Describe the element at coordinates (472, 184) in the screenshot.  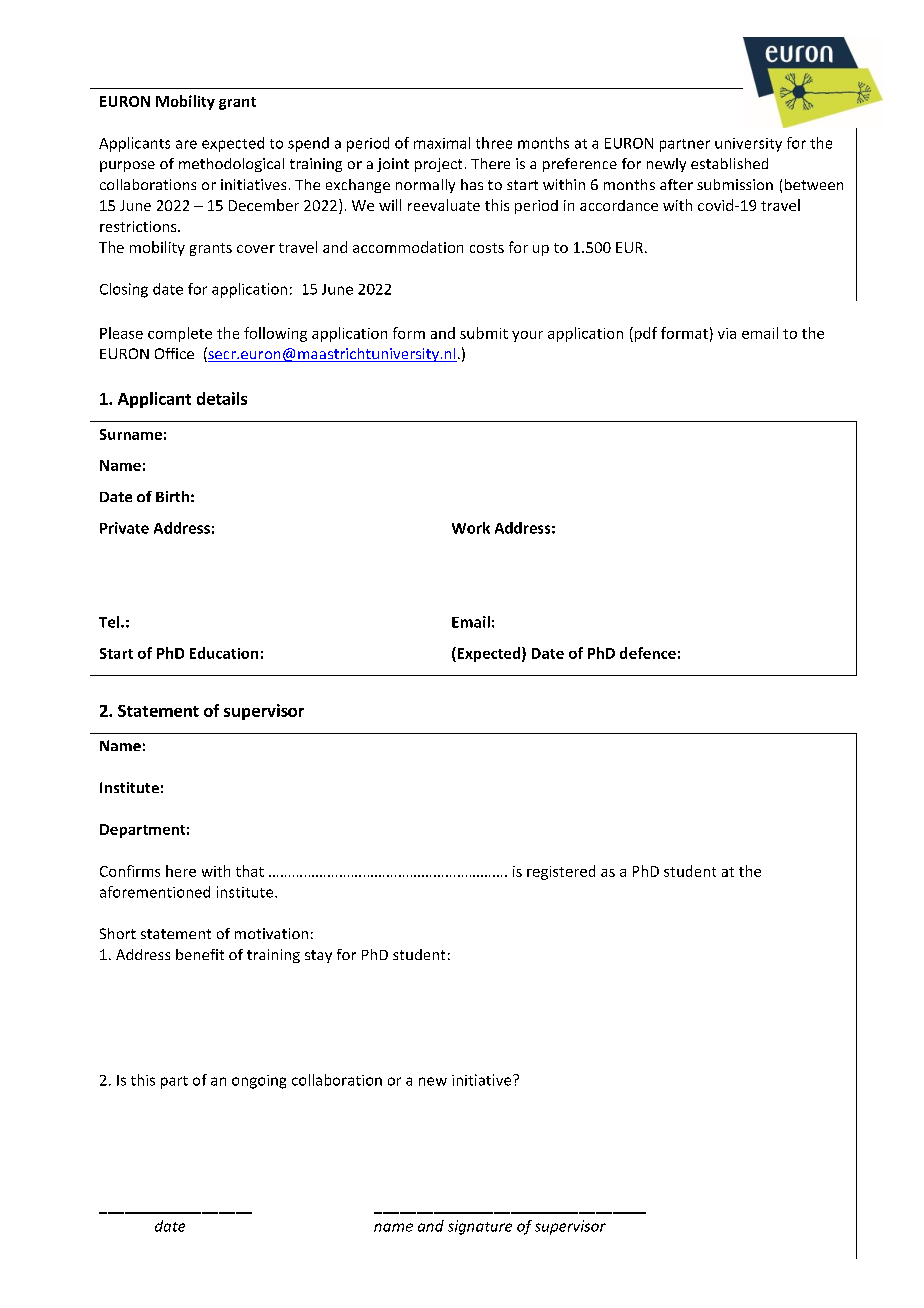
I see `has` at that location.
